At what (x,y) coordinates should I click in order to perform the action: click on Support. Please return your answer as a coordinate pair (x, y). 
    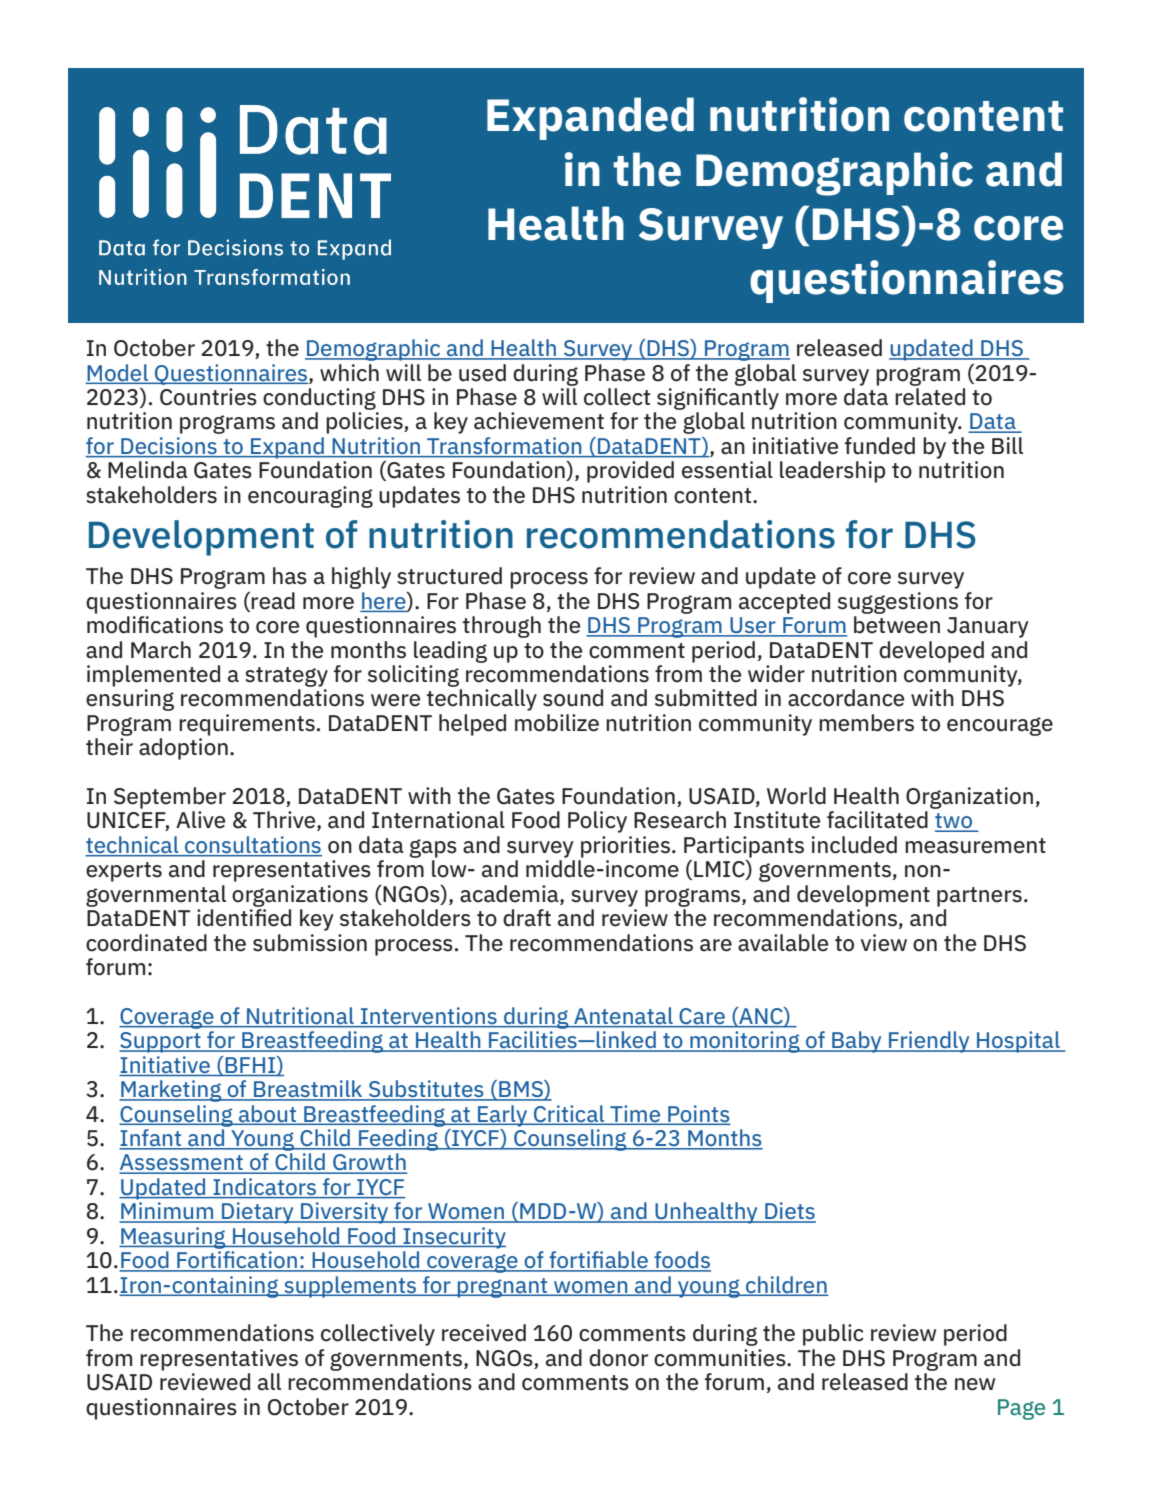
    Looking at the image, I should click on (161, 1042).
